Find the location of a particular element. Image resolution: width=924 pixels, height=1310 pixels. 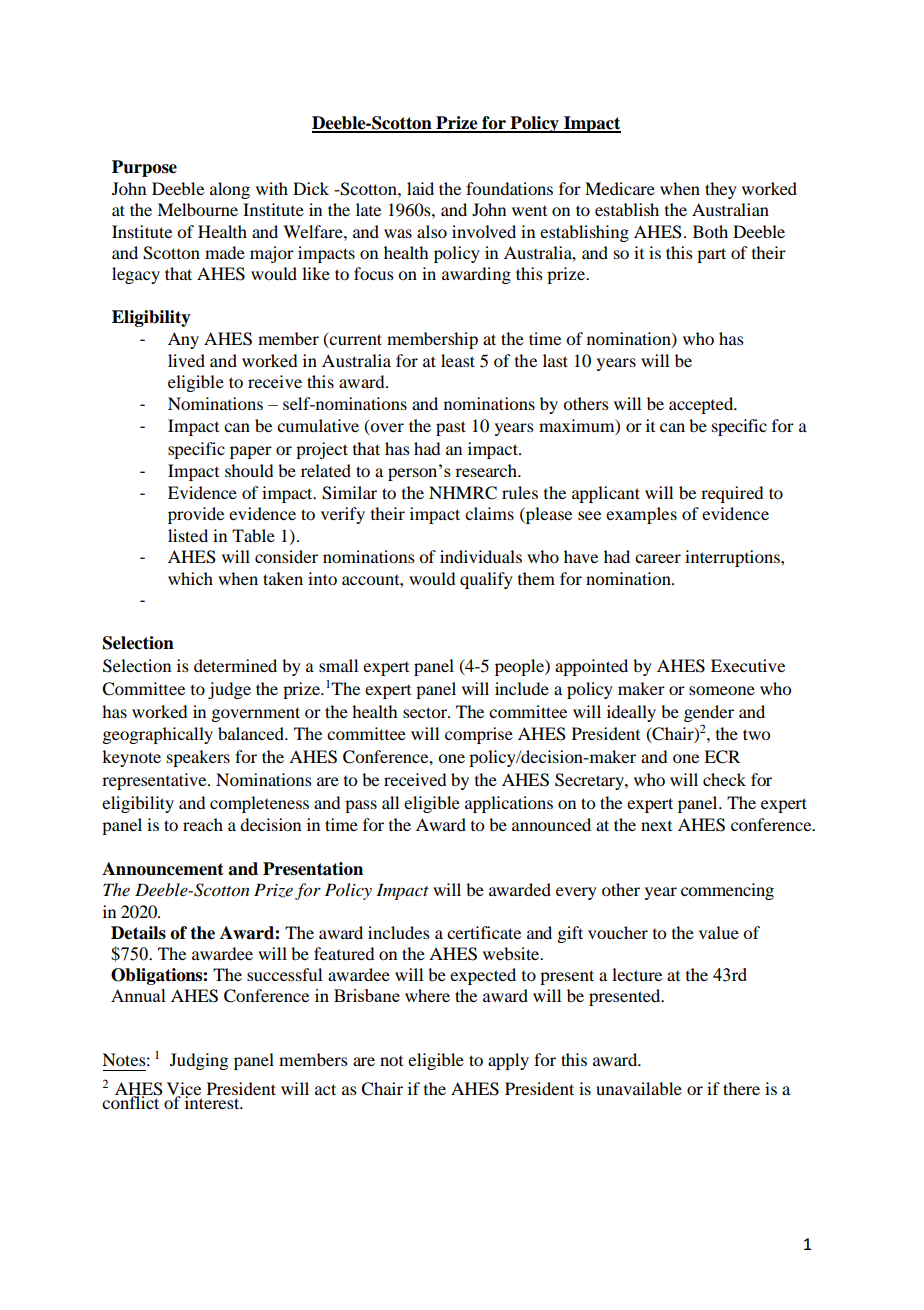

commencing is located at coordinates (727, 891).
